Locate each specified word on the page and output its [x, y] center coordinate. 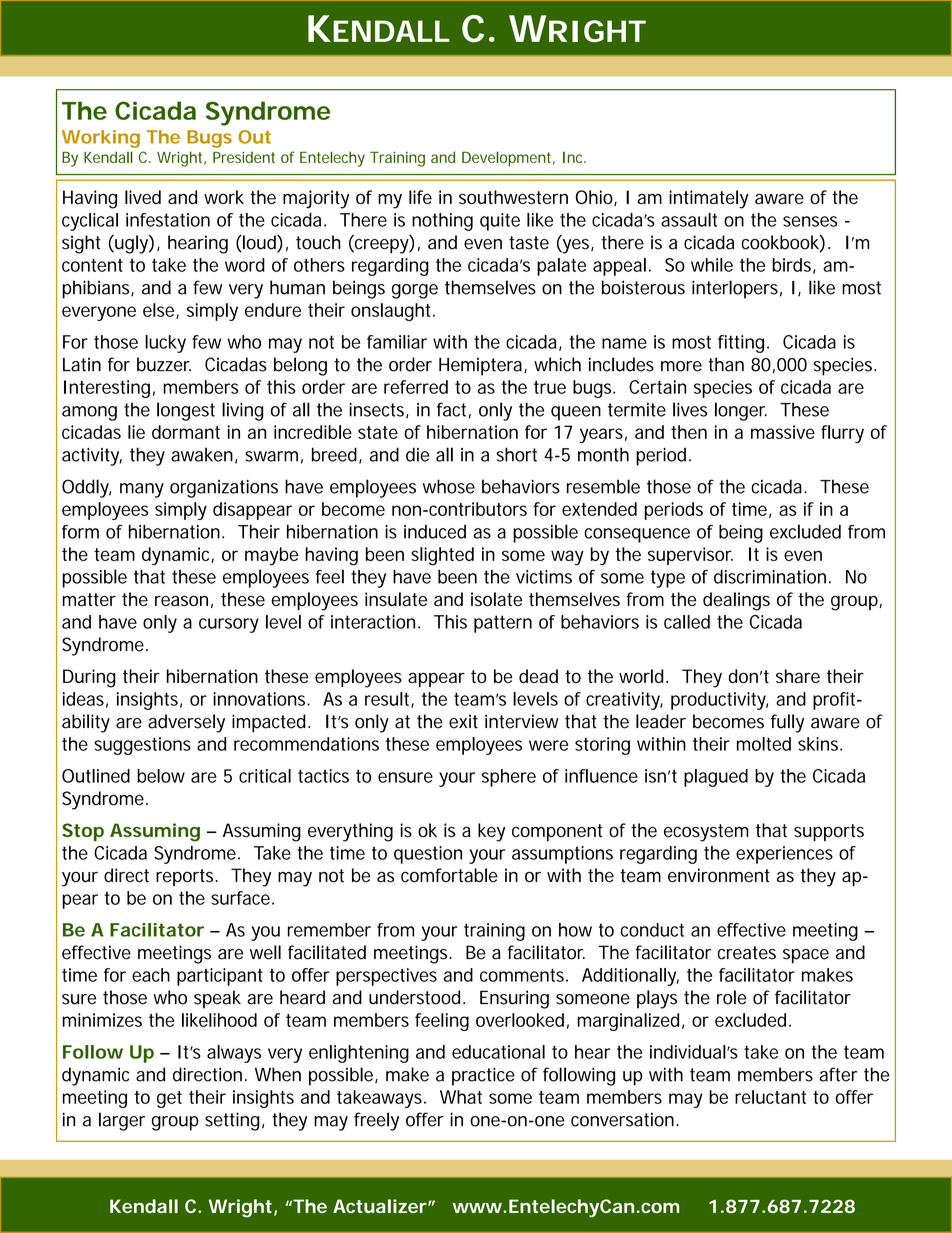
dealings [736, 601]
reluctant [770, 1097]
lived [143, 197]
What [461, 1097]
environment [719, 875]
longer [741, 411]
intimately [708, 199]
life [420, 197]
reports [186, 877]
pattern [503, 624]
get [169, 1099]
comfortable [449, 875]
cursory [229, 625]
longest [186, 411]
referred [416, 387]
